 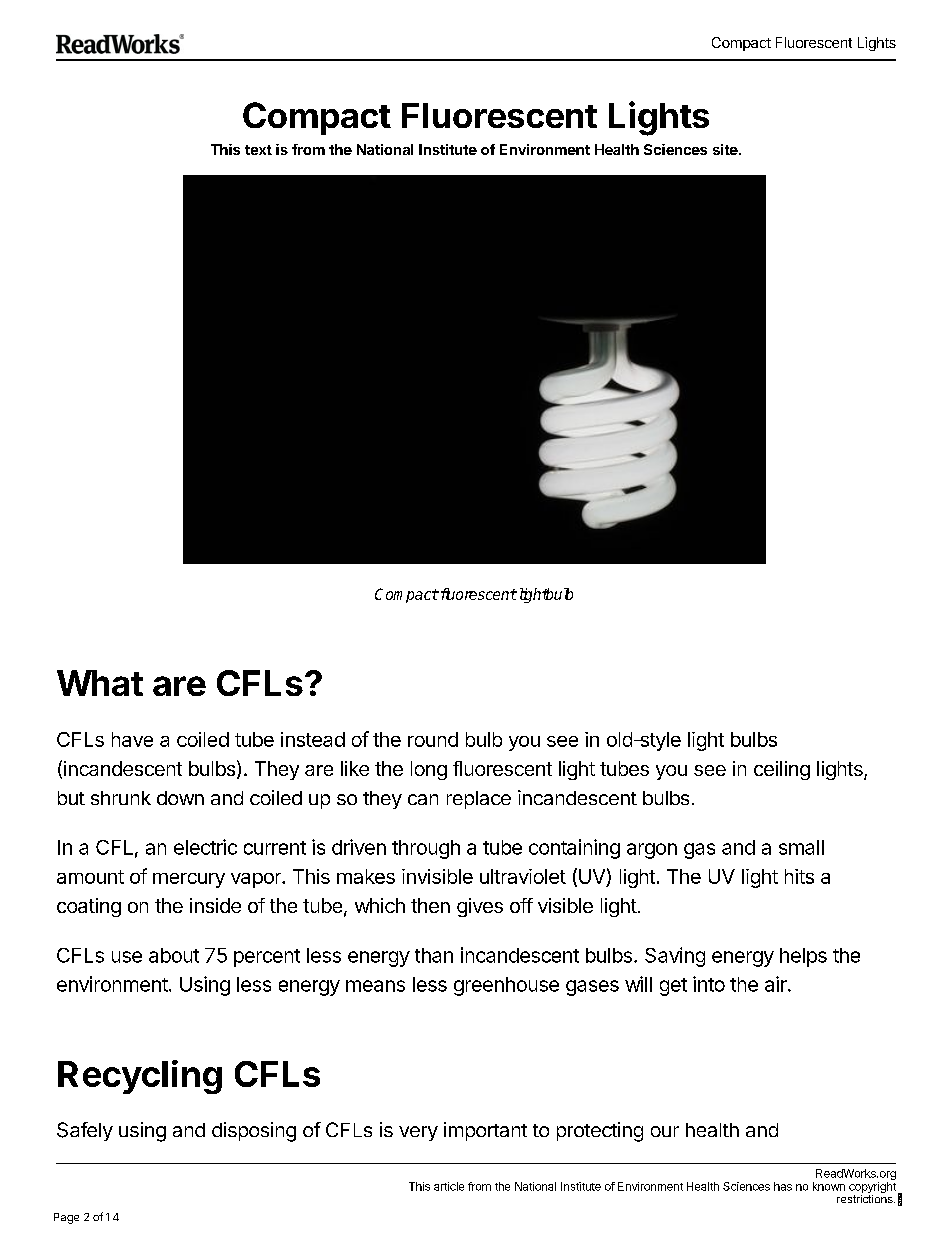 What do you see at coordinates (799, 876) in the image?
I see `hits` at bounding box center [799, 876].
